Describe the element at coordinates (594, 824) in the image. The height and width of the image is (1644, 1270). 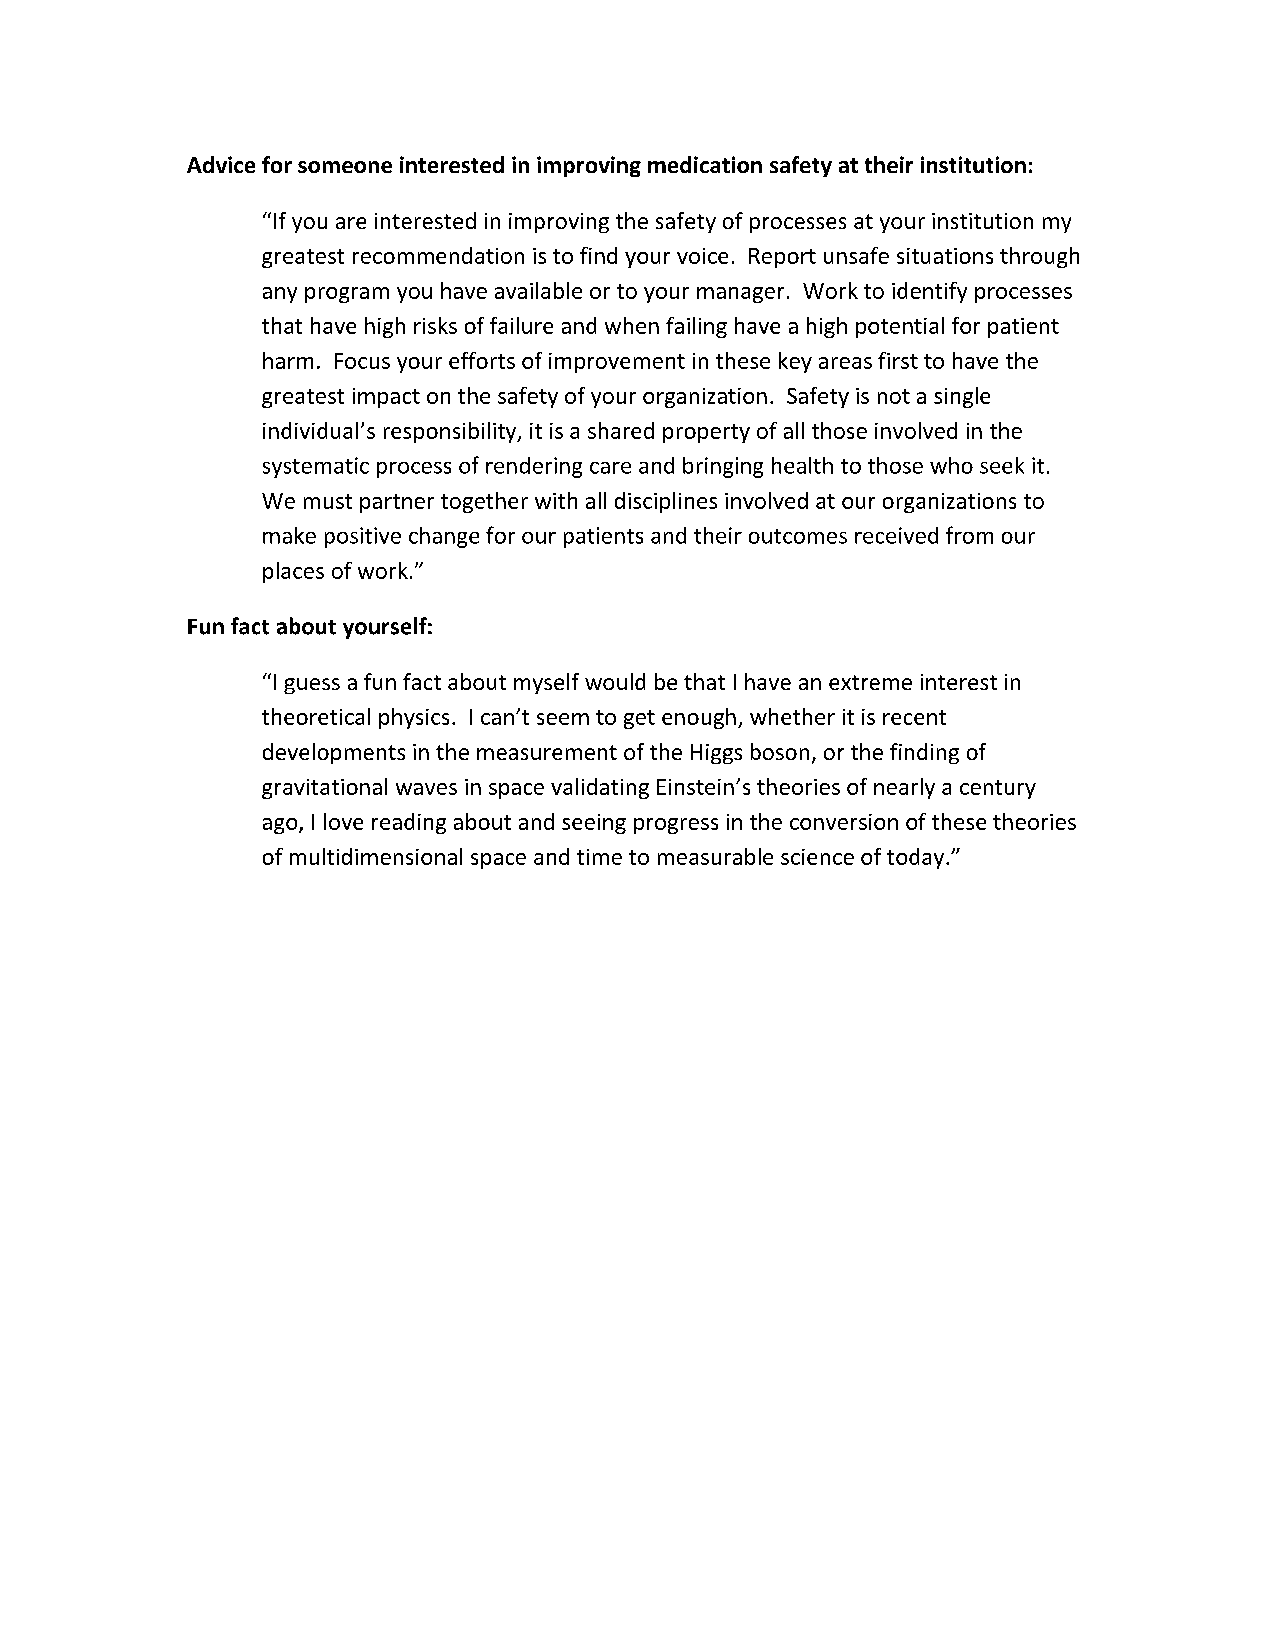
I see `seeing` at that location.
